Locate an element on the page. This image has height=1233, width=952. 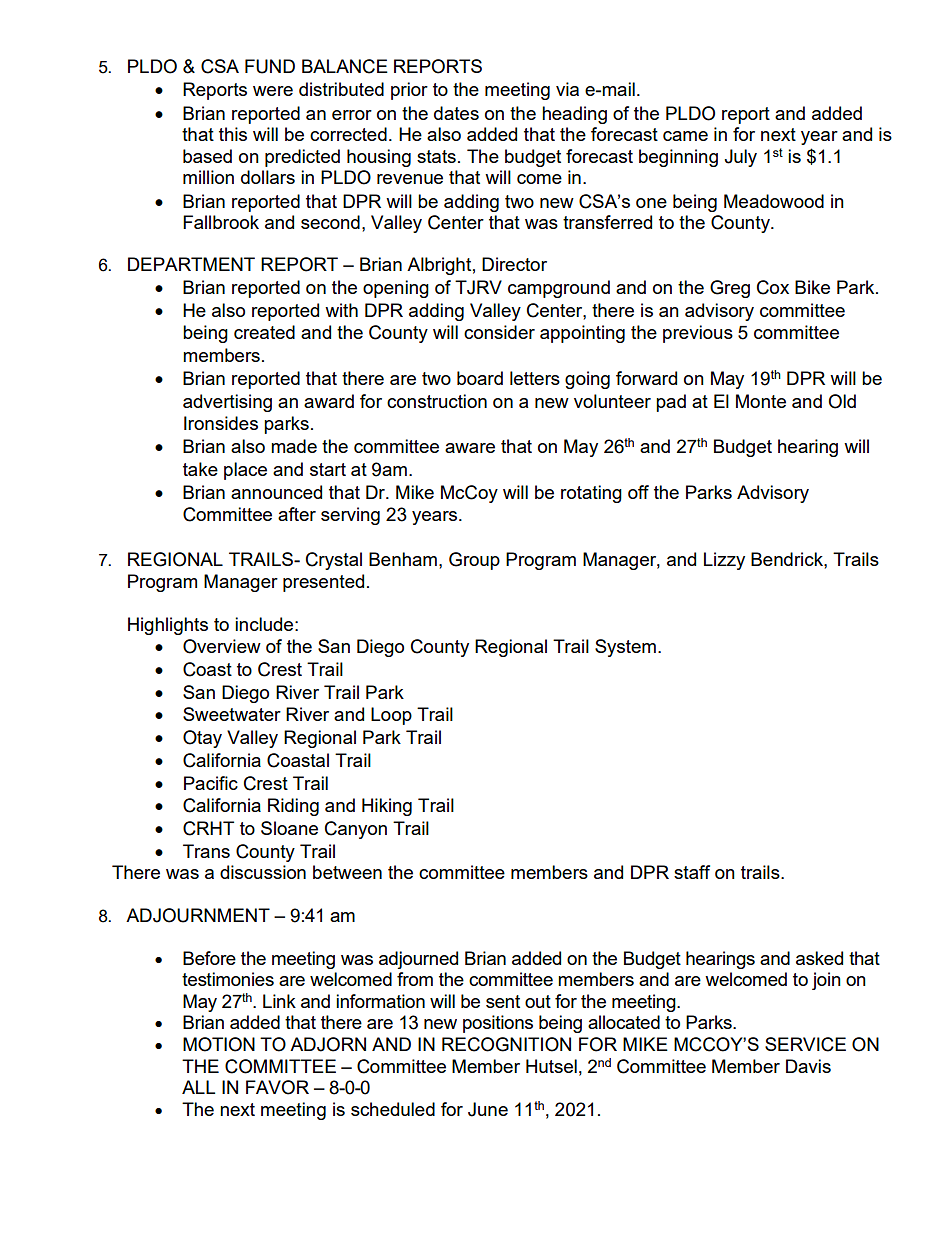
Hiking is located at coordinates (387, 807).
